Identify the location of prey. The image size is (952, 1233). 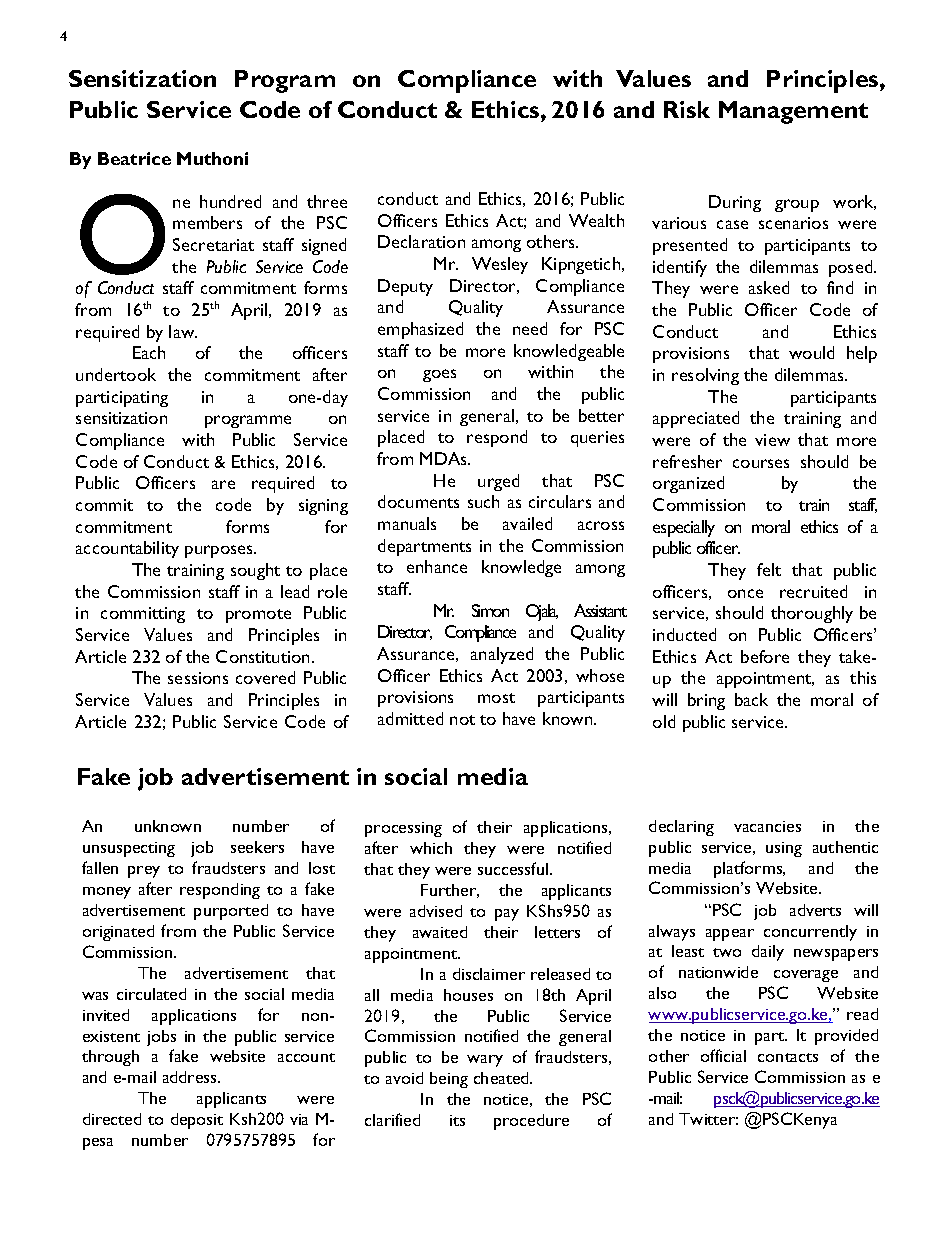
(144, 872).
